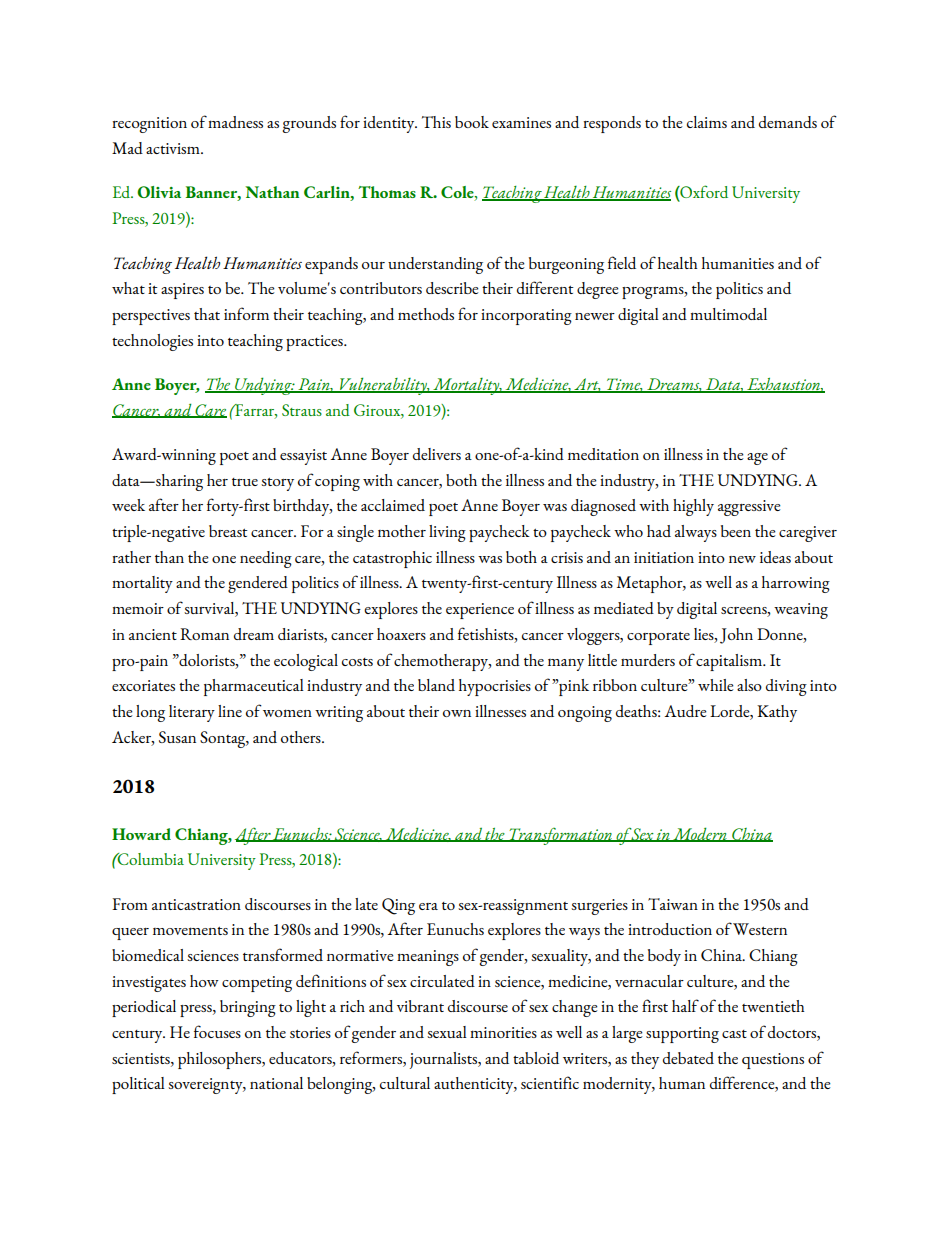 The width and height of the screenshot is (952, 1233). What do you see at coordinates (707, 122) in the screenshot?
I see `claims` at bounding box center [707, 122].
